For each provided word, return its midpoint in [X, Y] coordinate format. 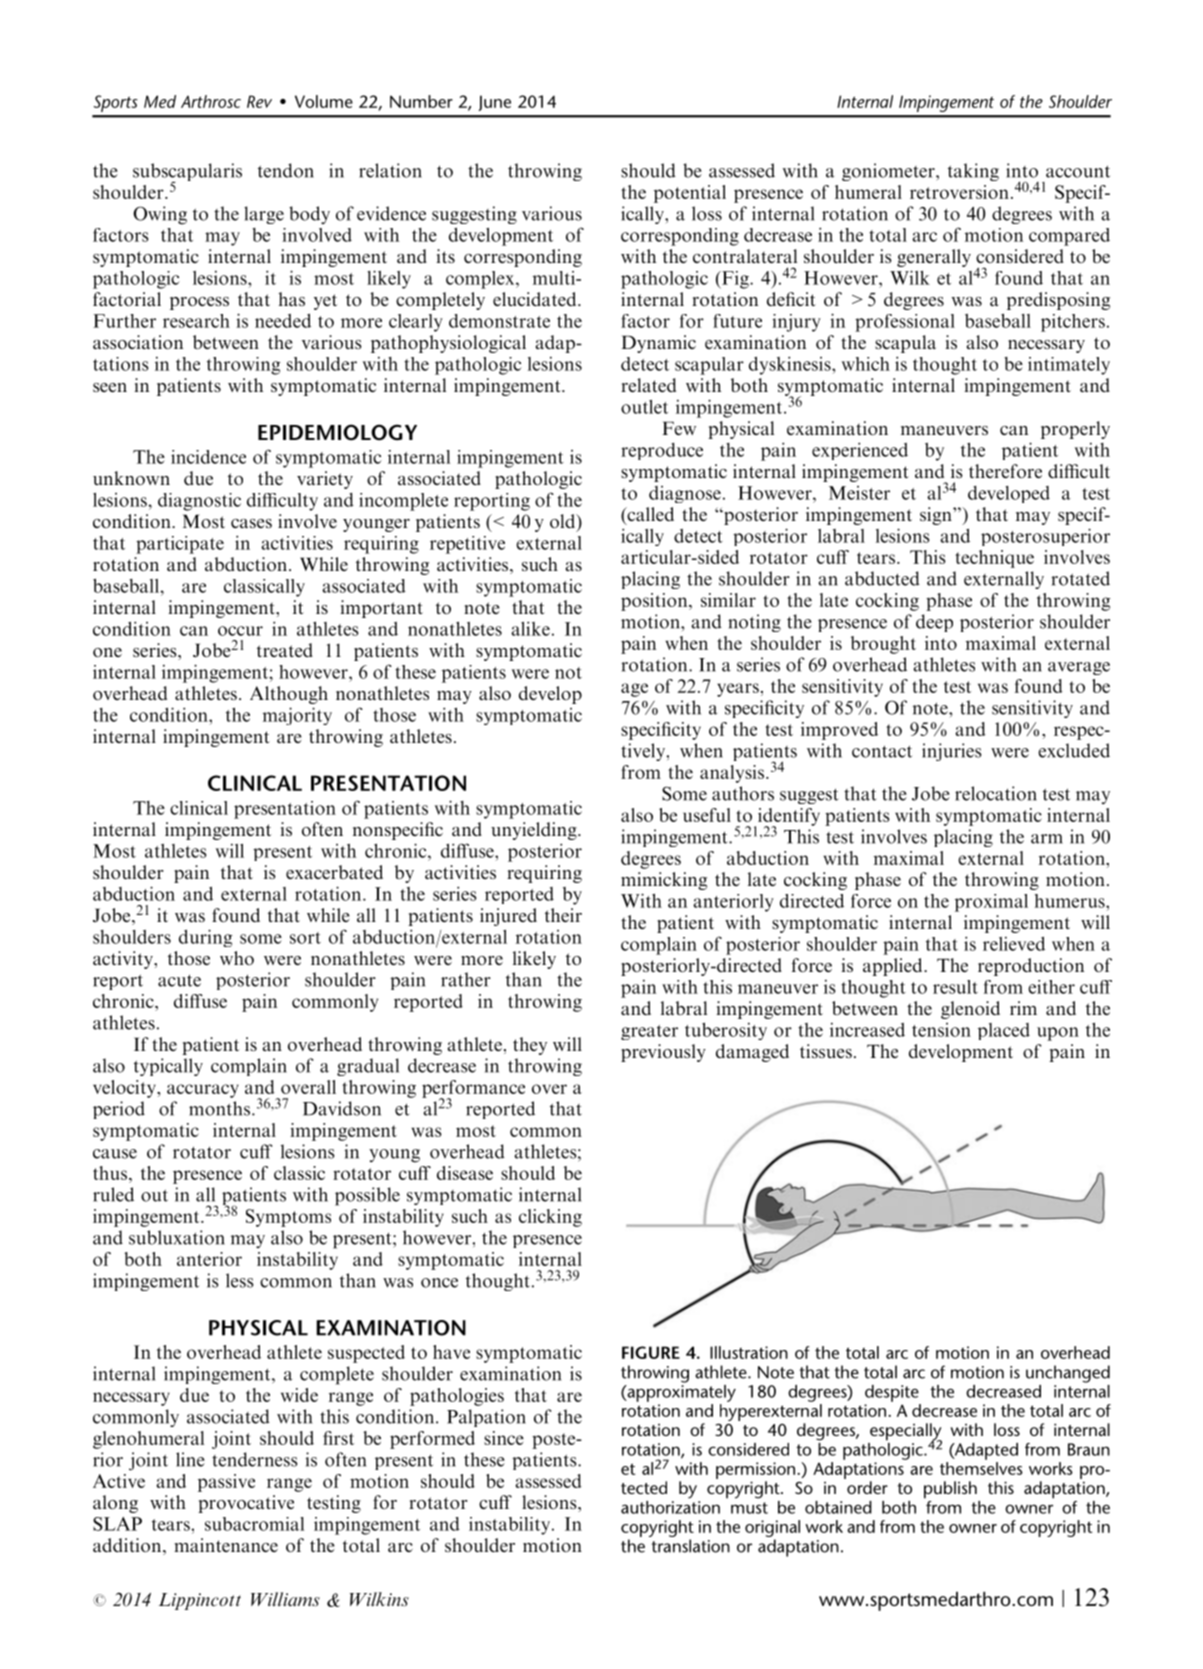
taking [973, 172]
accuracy [203, 1091]
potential [690, 194]
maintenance [226, 1545]
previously [663, 1053]
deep [934, 623]
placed [1004, 1031]
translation [691, 1546]
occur [240, 631]
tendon [286, 170]
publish [950, 1490]
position [655, 602]
